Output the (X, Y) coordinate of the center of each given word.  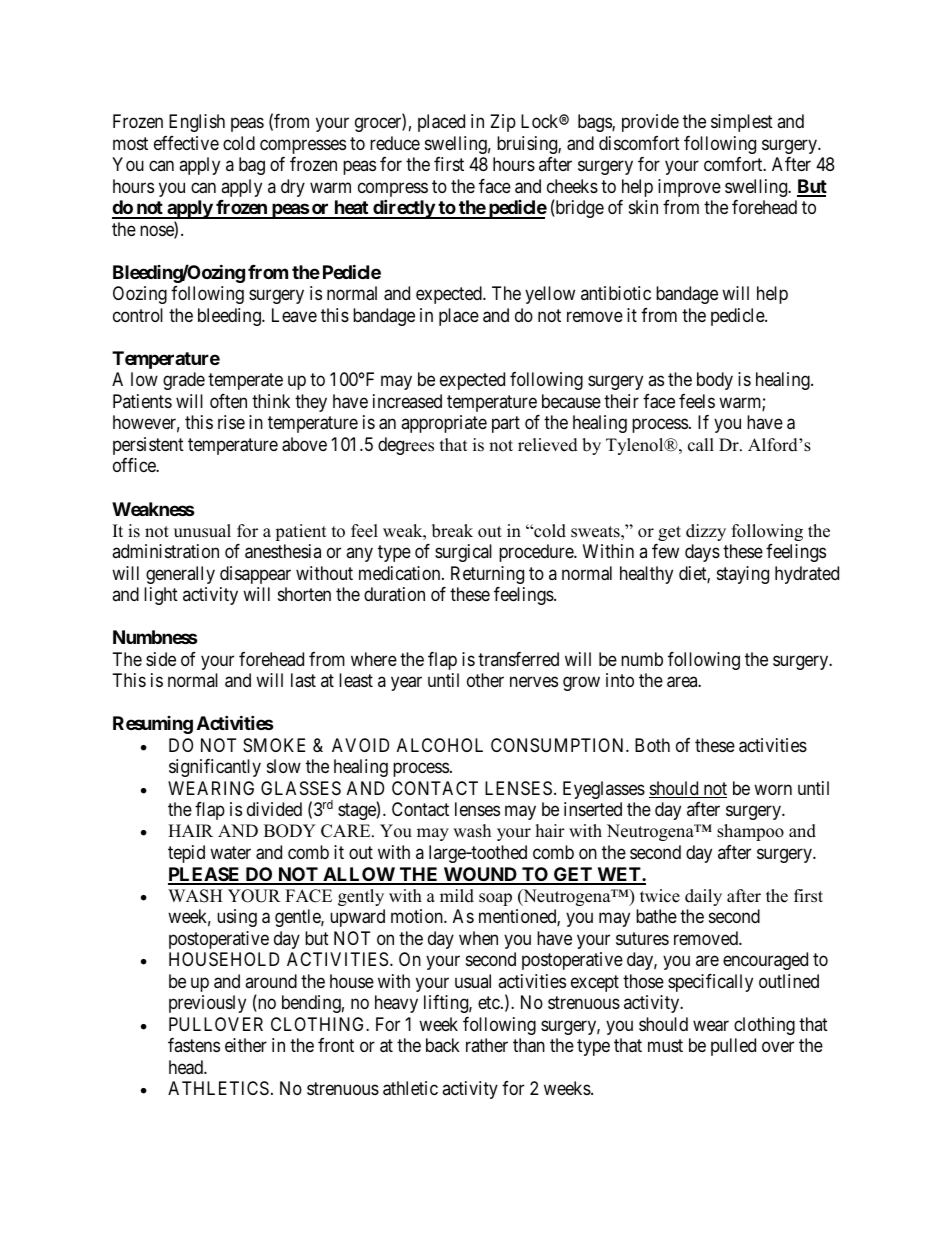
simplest (742, 123)
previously (207, 1004)
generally (180, 575)
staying (743, 575)
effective (186, 143)
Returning (487, 575)
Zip (503, 123)
